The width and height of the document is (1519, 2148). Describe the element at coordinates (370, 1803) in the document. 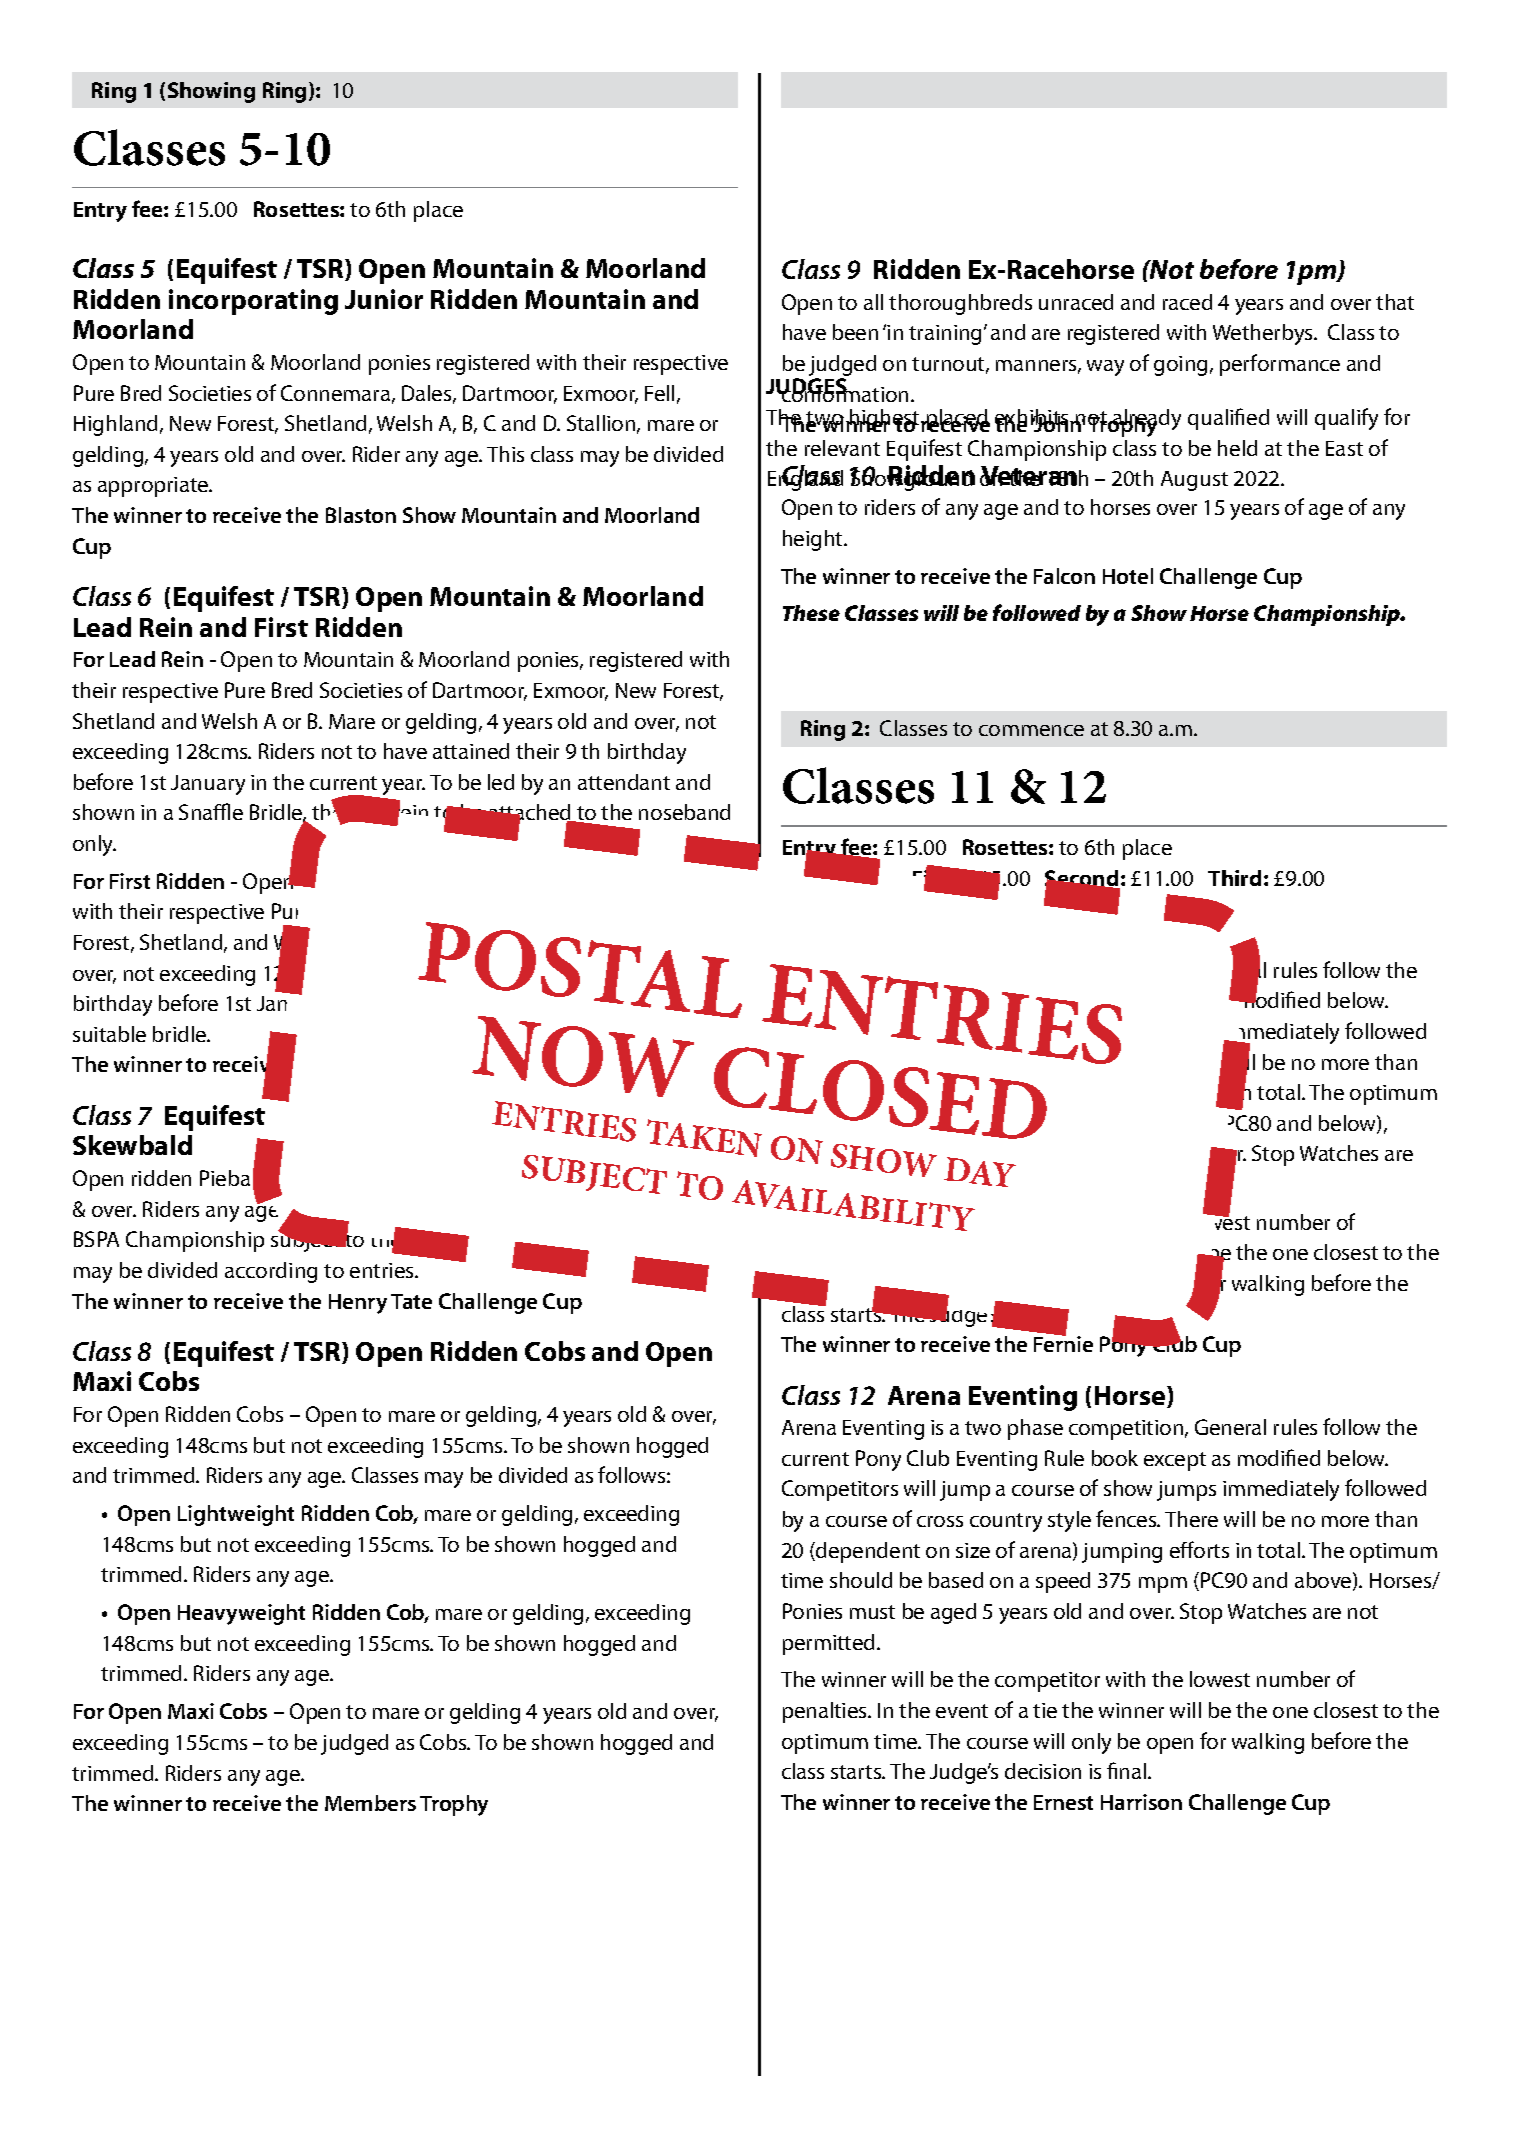

I see `Members` at that location.
